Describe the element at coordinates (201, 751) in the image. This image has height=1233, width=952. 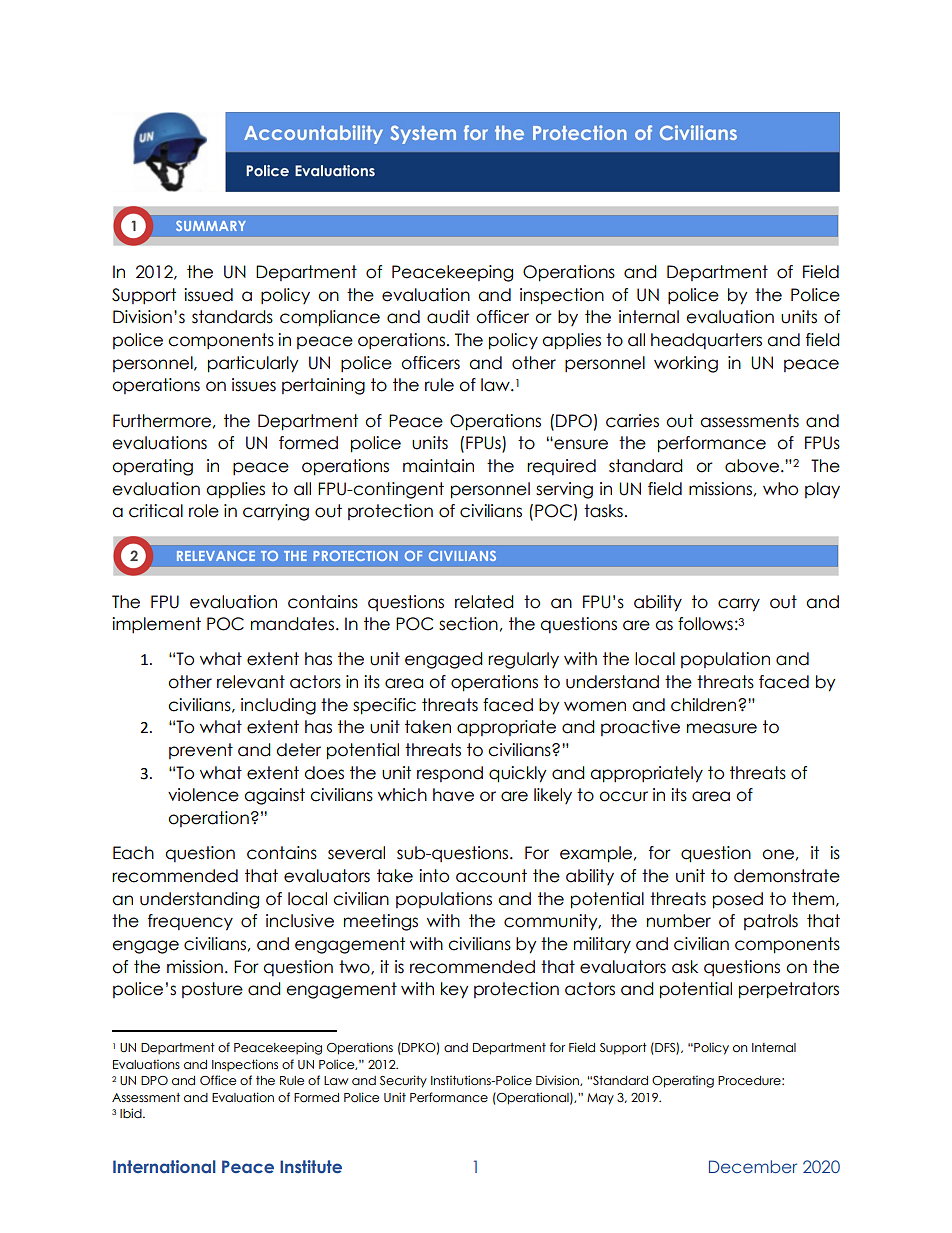
I see `prevent` at that location.
